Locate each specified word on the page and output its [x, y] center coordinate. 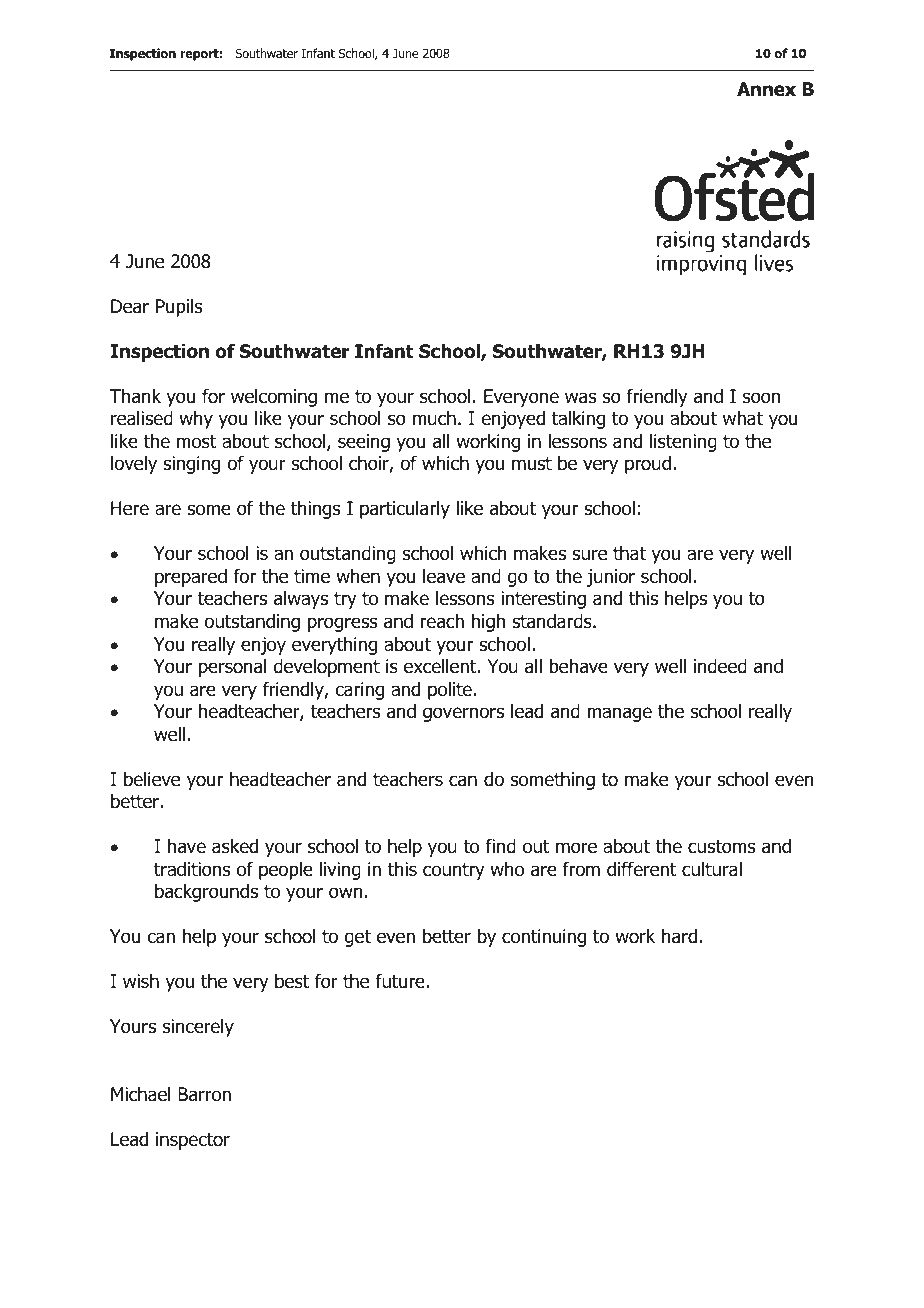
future [401, 981]
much [434, 418]
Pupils [179, 308]
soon [761, 398]
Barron [204, 1094]
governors [463, 714]
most [197, 442]
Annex [766, 89]
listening [683, 443]
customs [721, 847]
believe [152, 779]
